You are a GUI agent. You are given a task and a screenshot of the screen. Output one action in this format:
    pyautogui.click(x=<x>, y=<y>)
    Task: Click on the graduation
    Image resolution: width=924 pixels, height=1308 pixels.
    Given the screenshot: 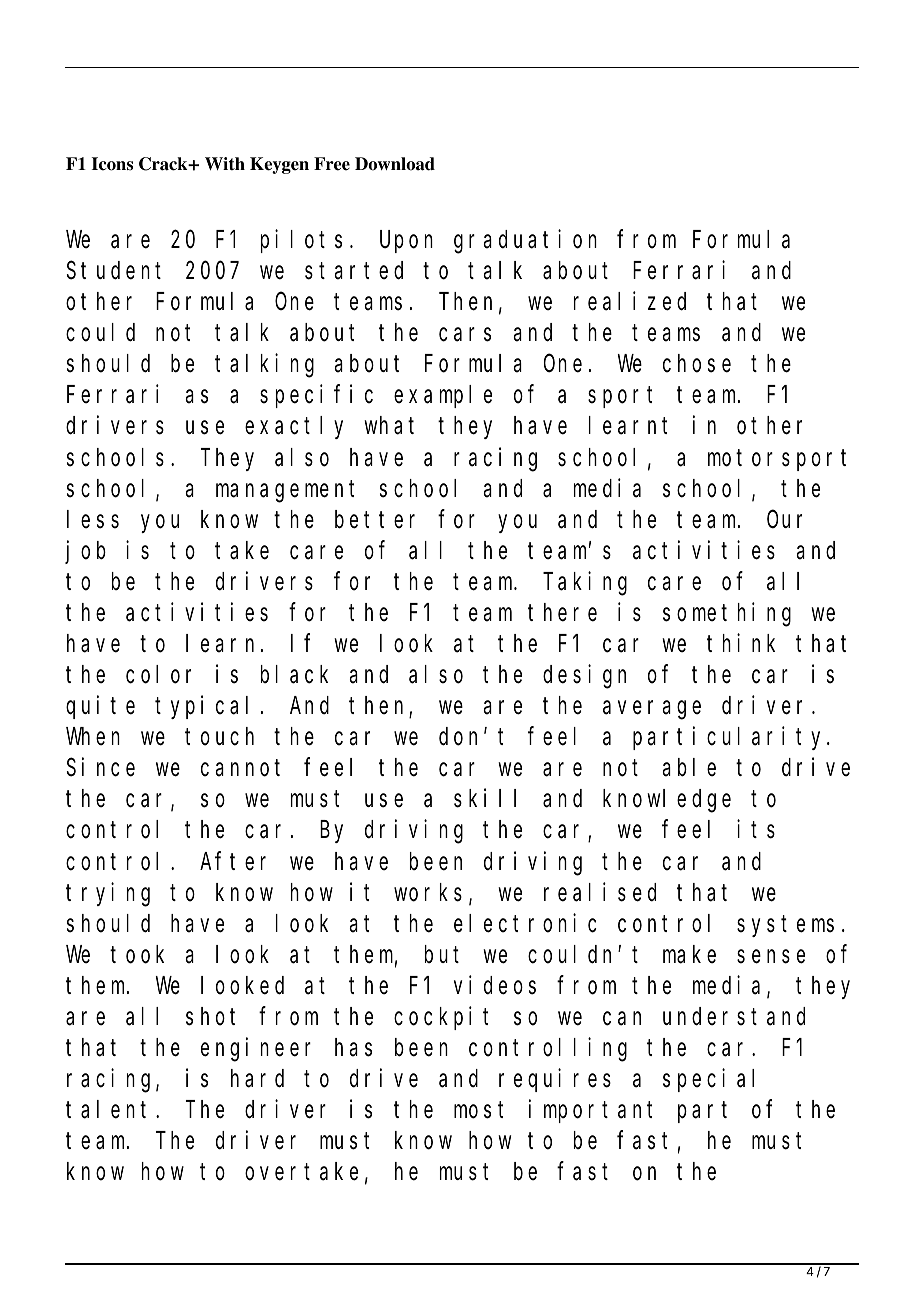 What is the action you would take?
    pyautogui.click(x=525, y=242)
